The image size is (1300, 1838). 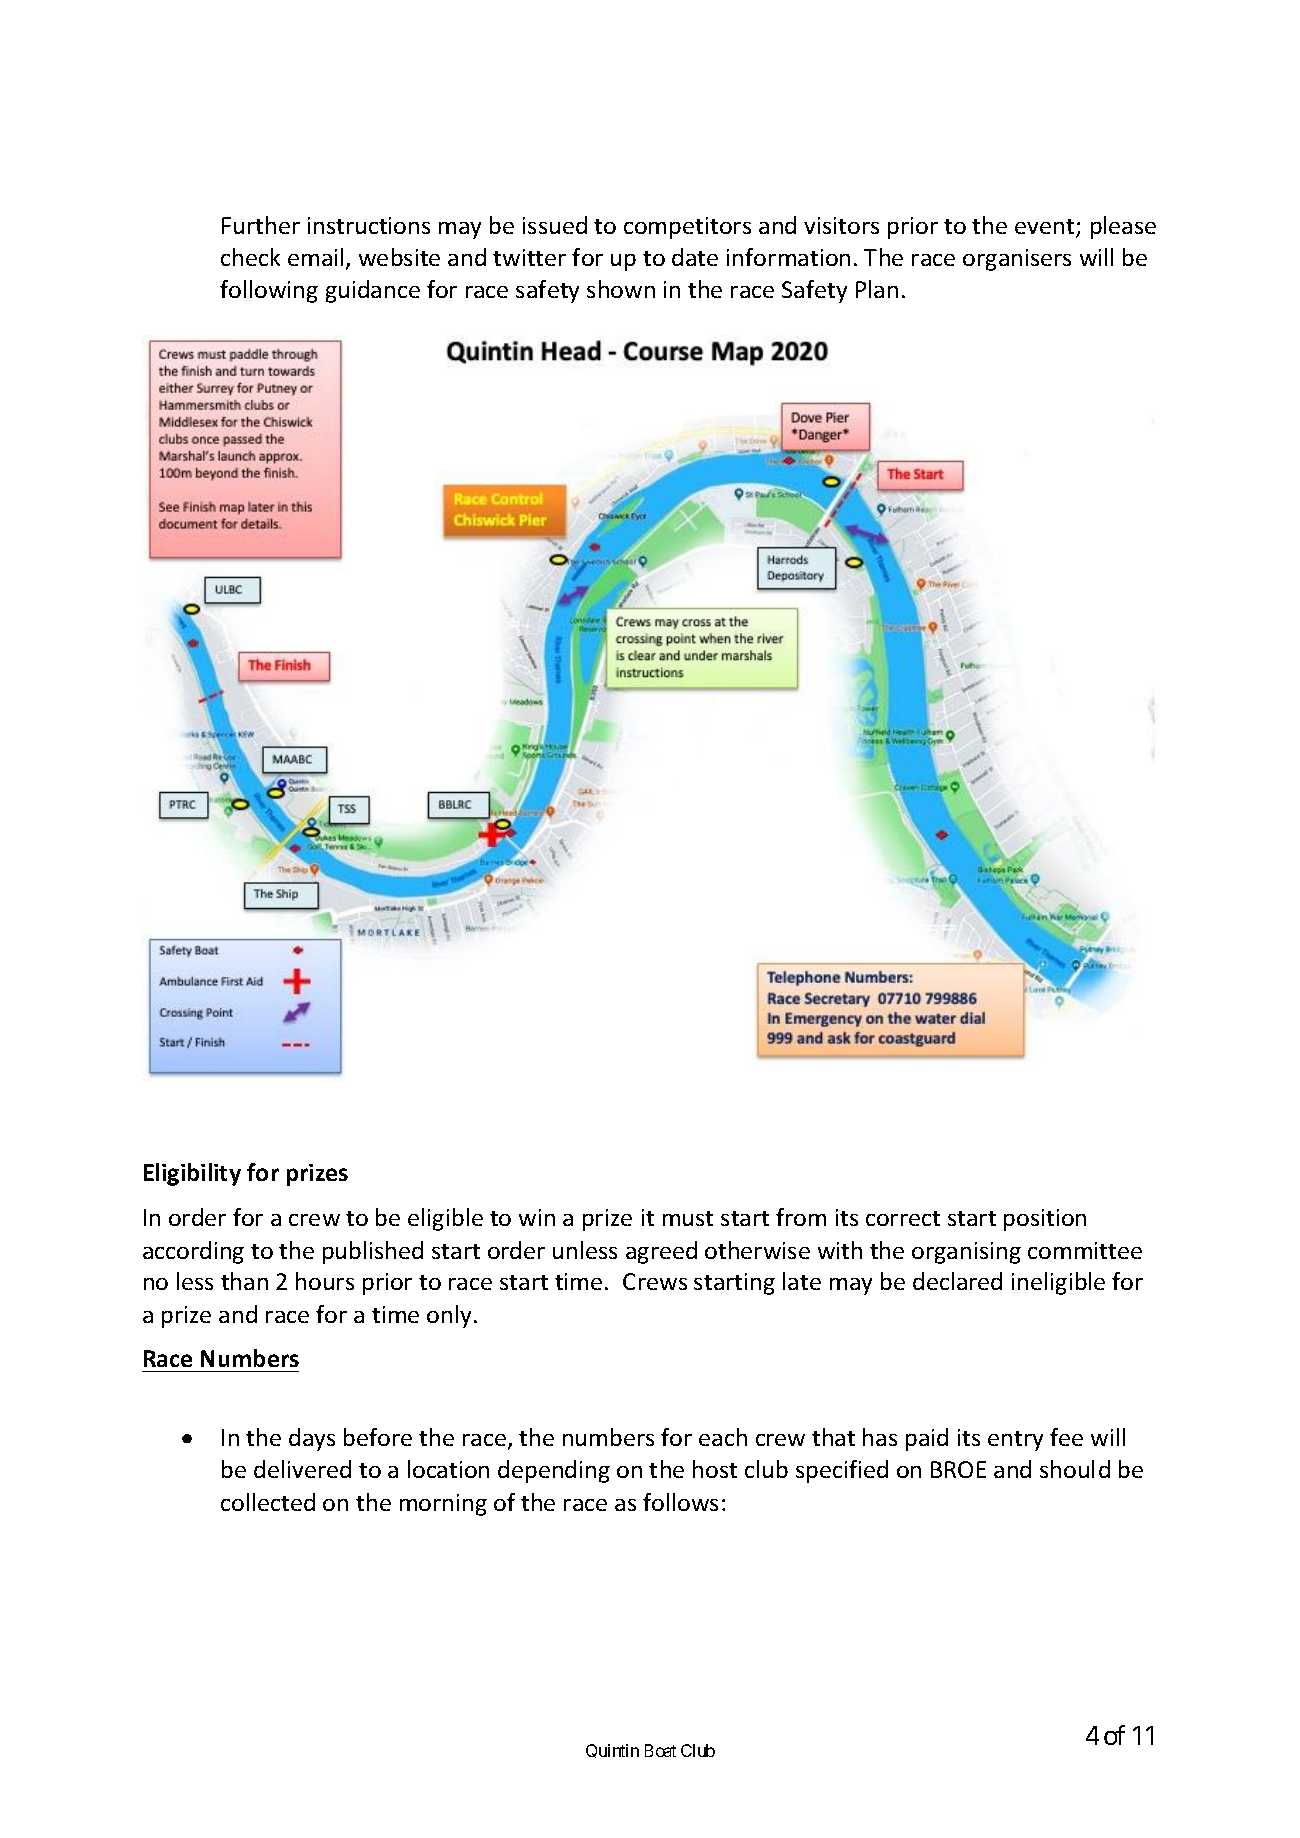 What do you see at coordinates (192, 1174) in the document?
I see `Eligibility` at bounding box center [192, 1174].
